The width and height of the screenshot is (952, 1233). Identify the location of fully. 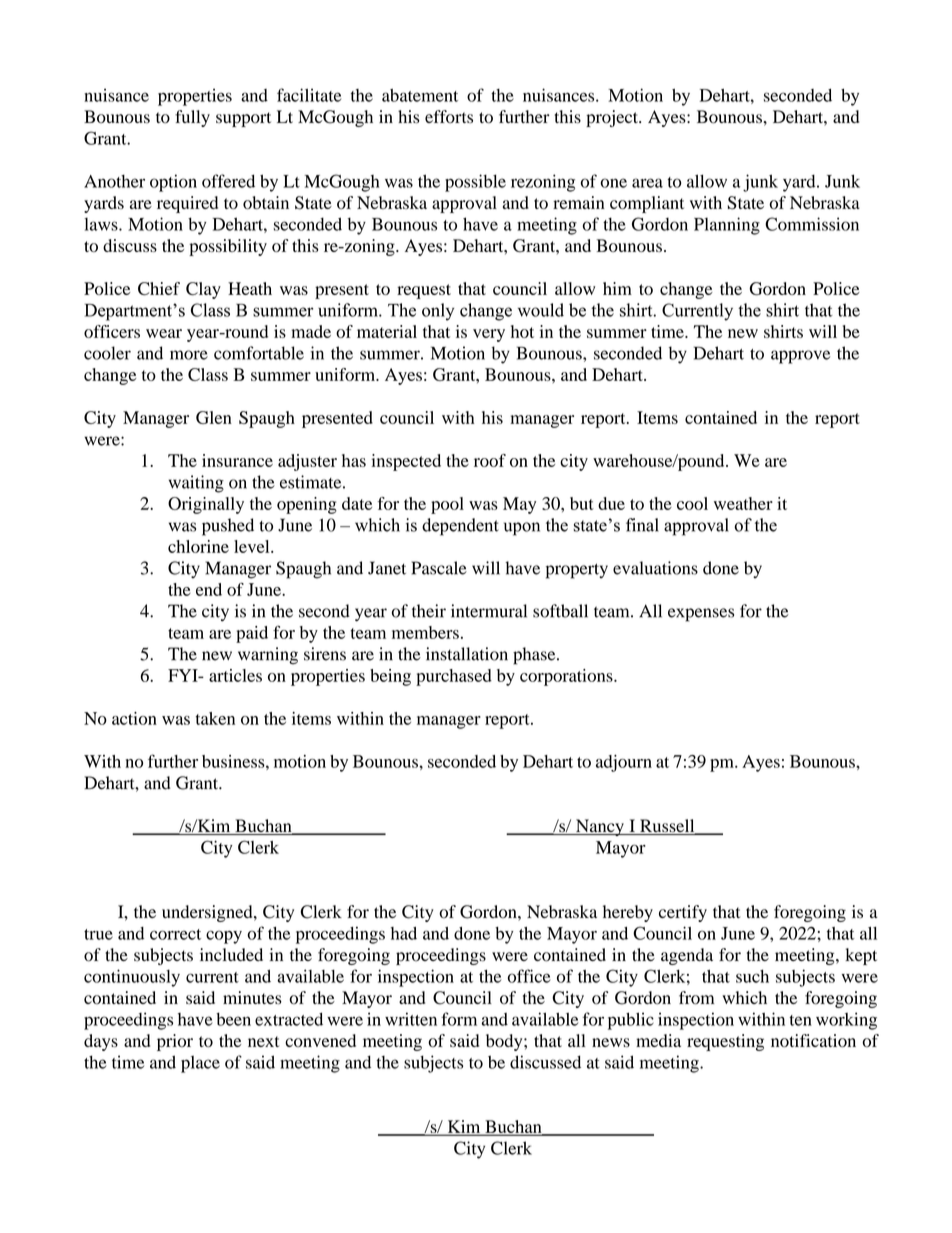
(192, 118).
